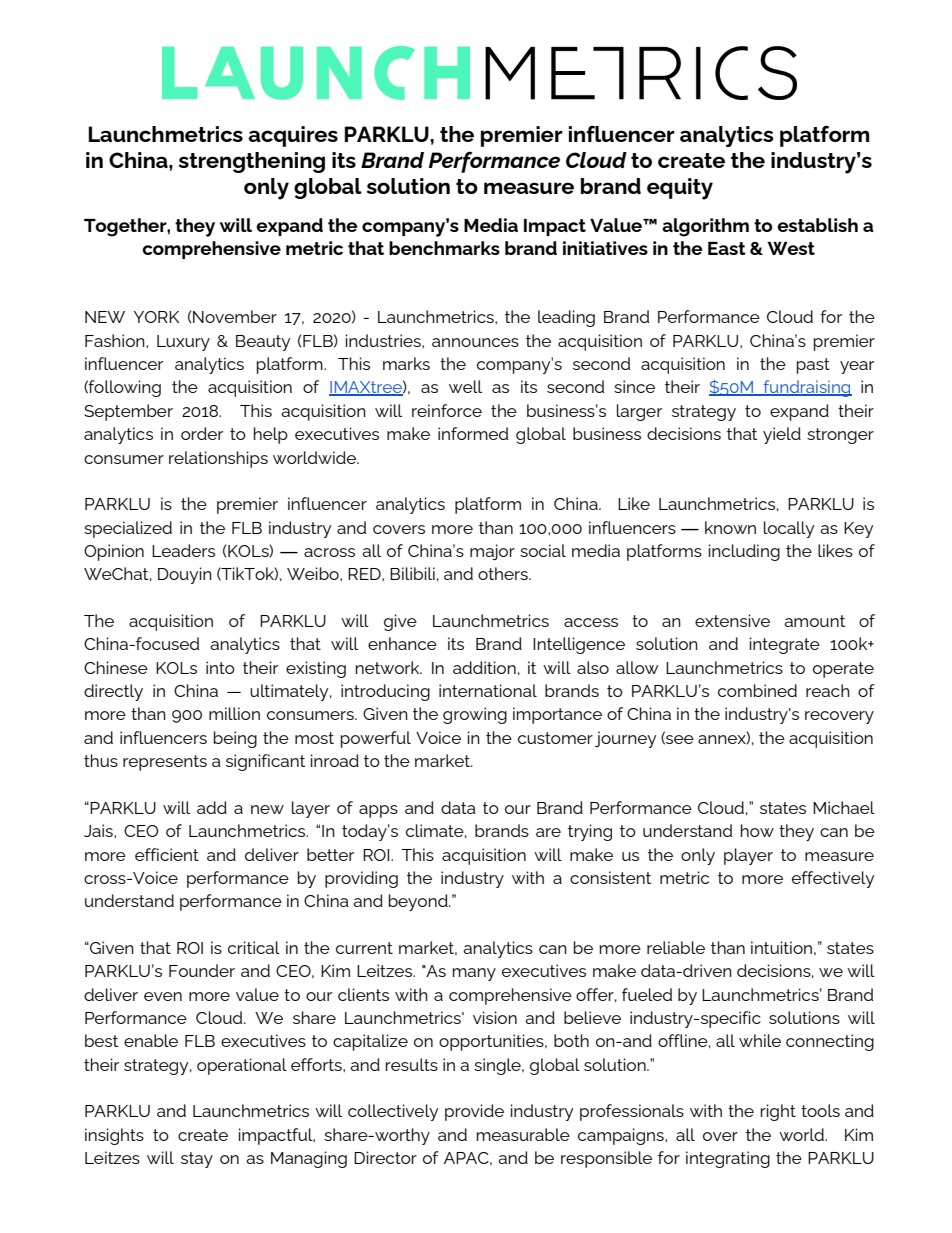 The image size is (952, 1233). Describe the element at coordinates (378, 811) in the screenshot. I see `apps` at that location.
